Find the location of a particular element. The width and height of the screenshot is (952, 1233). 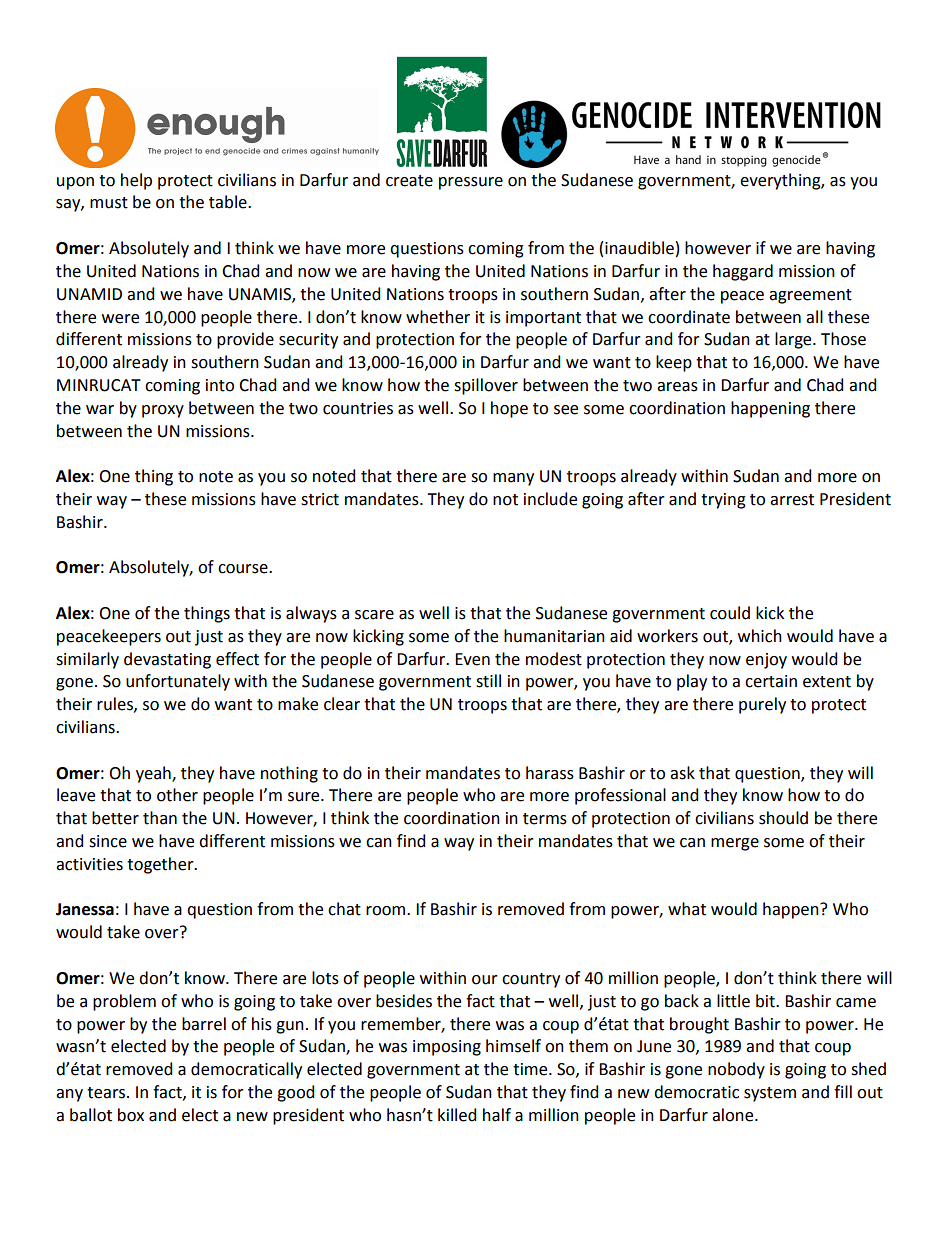

killed is located at coordinates (457, 1115).
